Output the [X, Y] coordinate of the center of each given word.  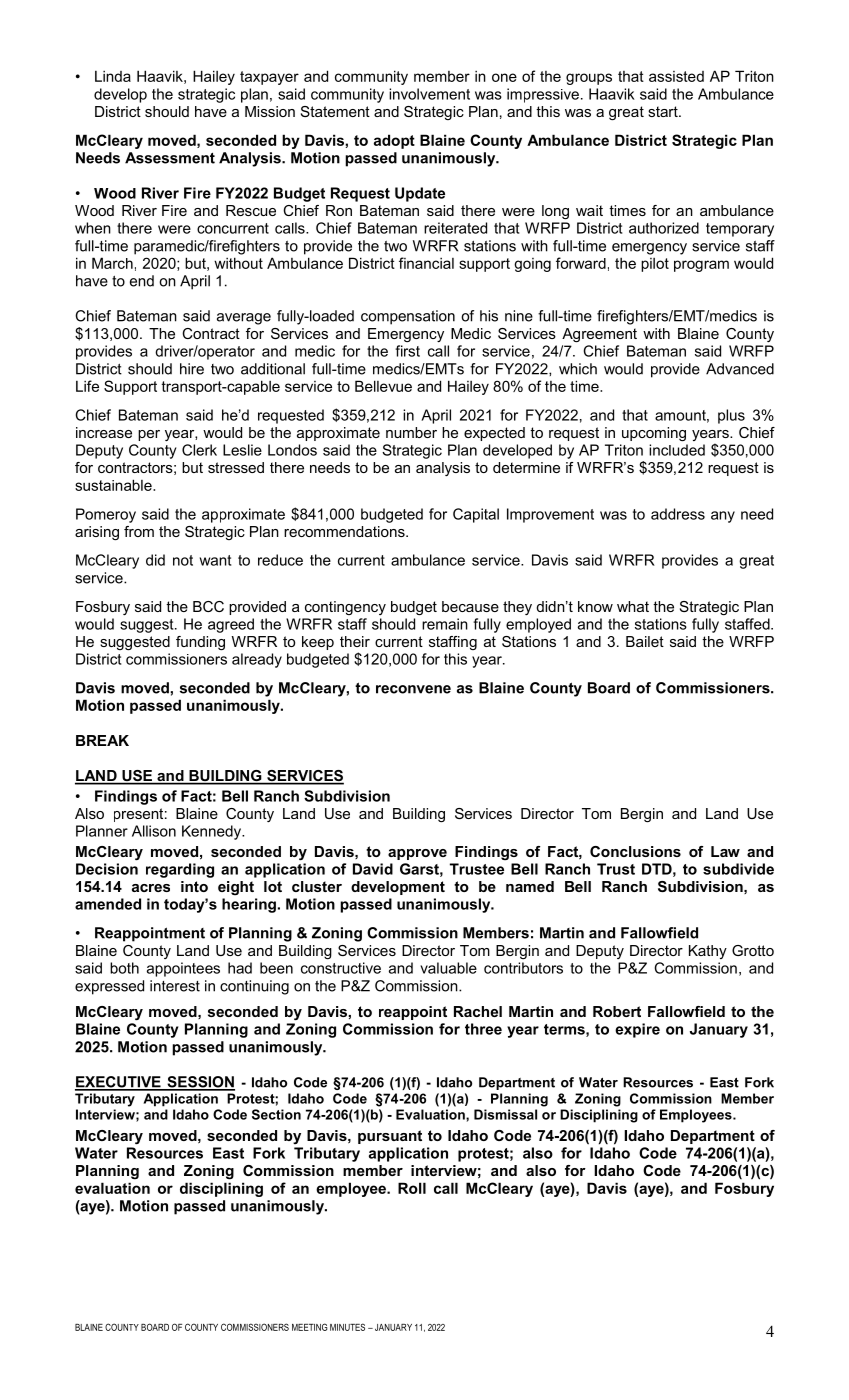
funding [200, 643]
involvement [429, 94]
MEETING [309, 1327]
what [633, 606]
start [664, 111]
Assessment [170, 158]
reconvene [413, 689]
